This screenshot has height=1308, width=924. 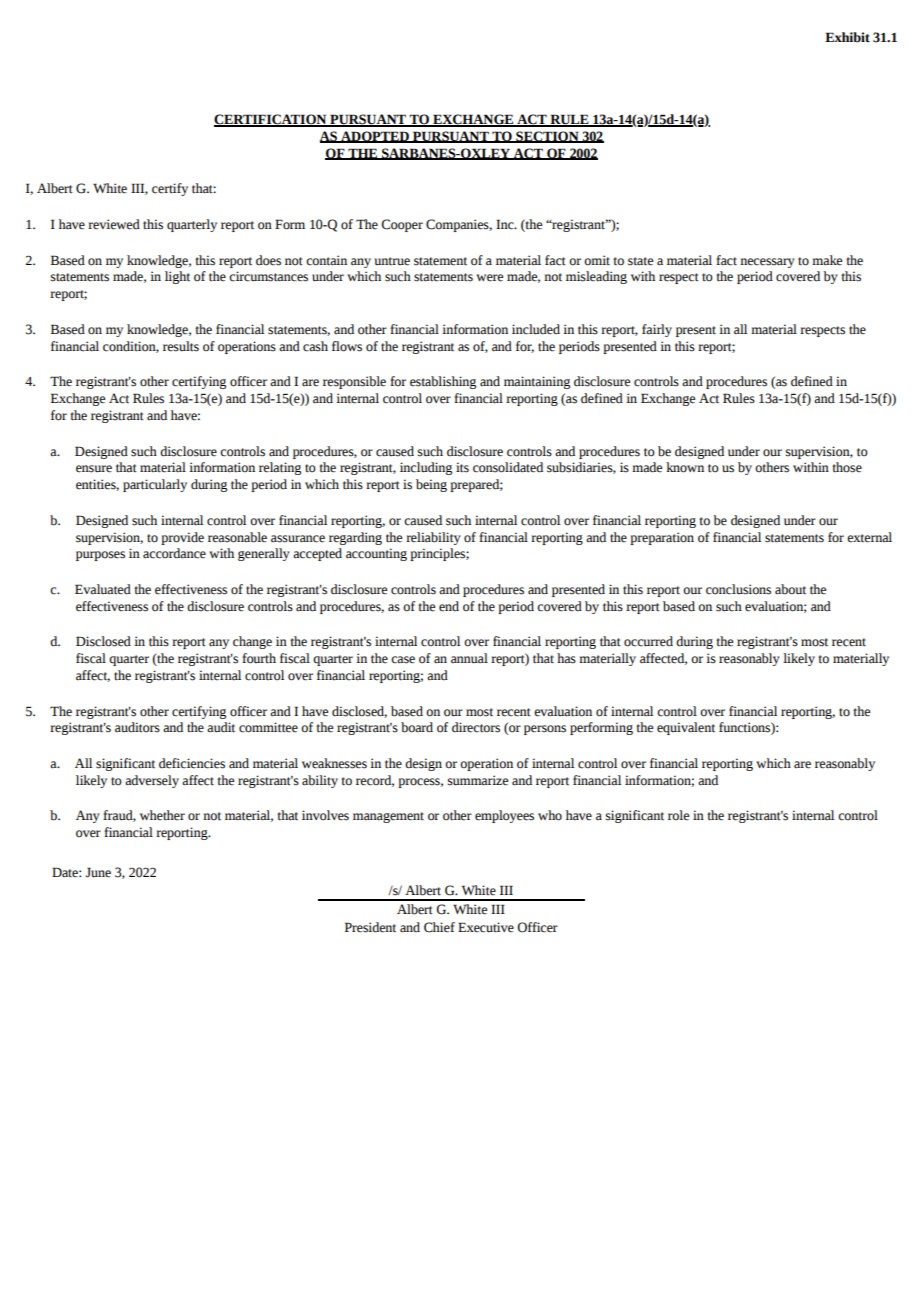 I want to click on SECTION, so click(x=547, y=137).
